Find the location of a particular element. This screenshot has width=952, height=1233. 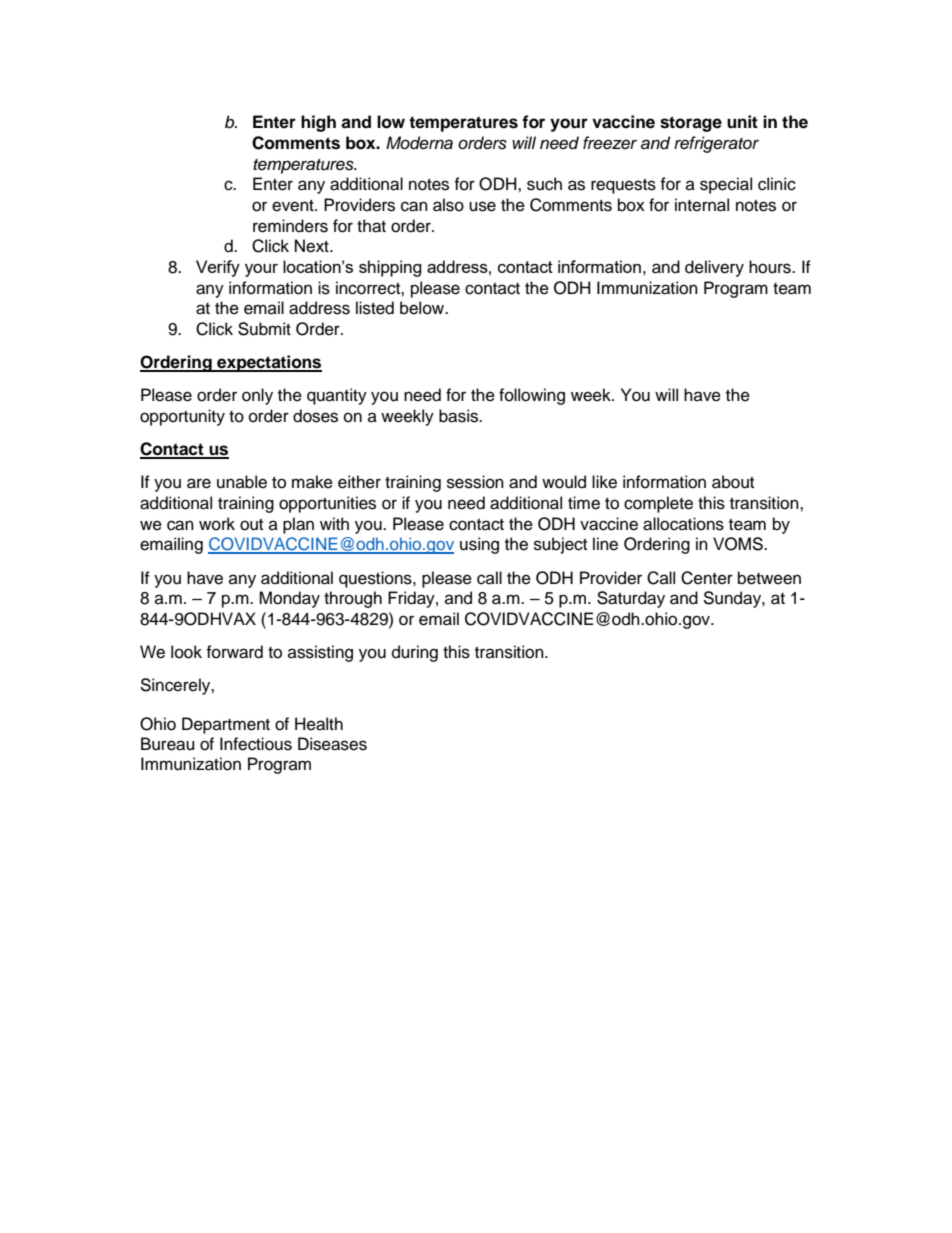

only is located at coordinates (257, 396).
